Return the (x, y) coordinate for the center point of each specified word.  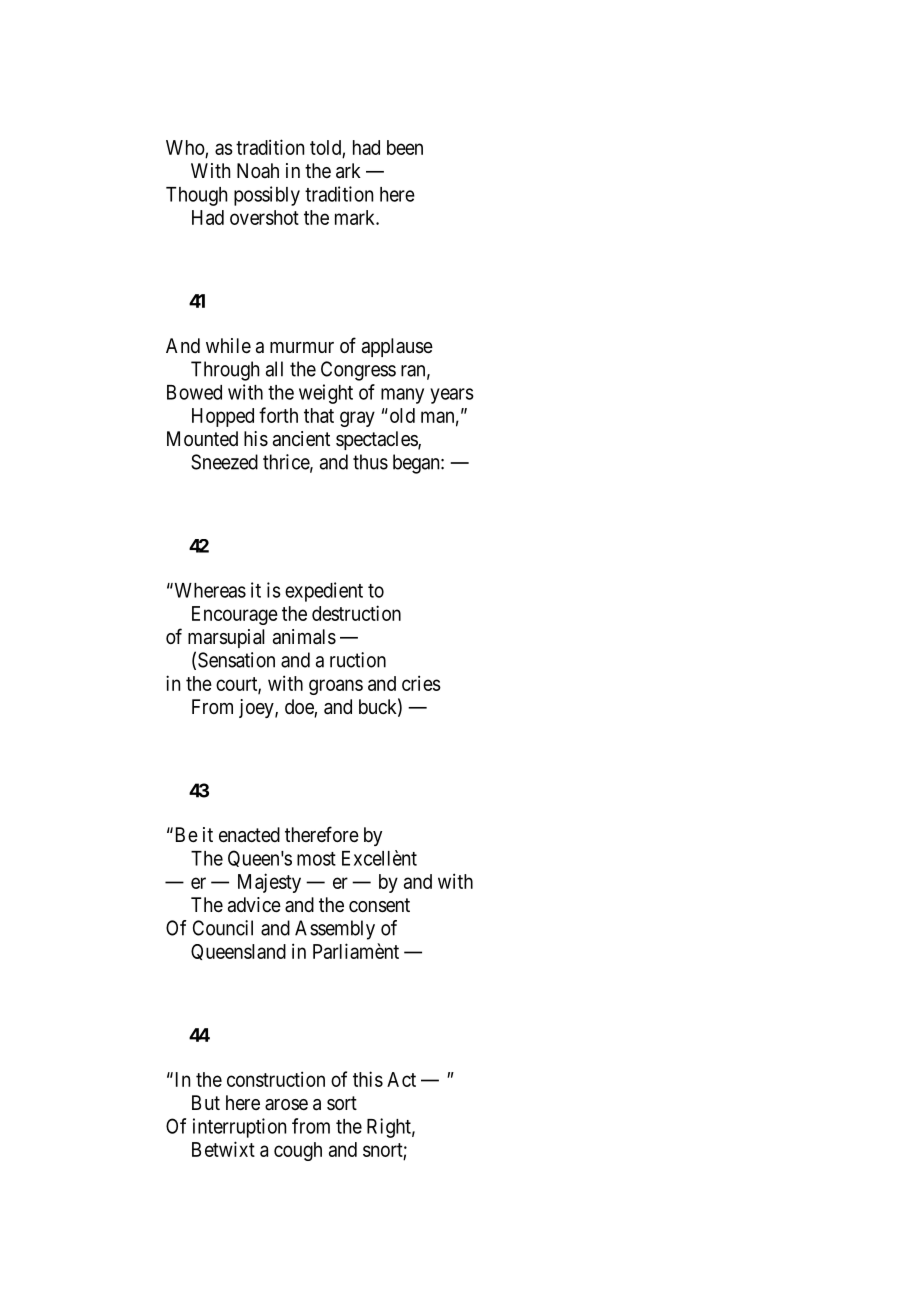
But (206, 1102)
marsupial (226, 638)
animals (304, 637)
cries (421, 683)
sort (342, 1103)
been (405, 147)
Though (196, 196)
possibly (267, 196)
